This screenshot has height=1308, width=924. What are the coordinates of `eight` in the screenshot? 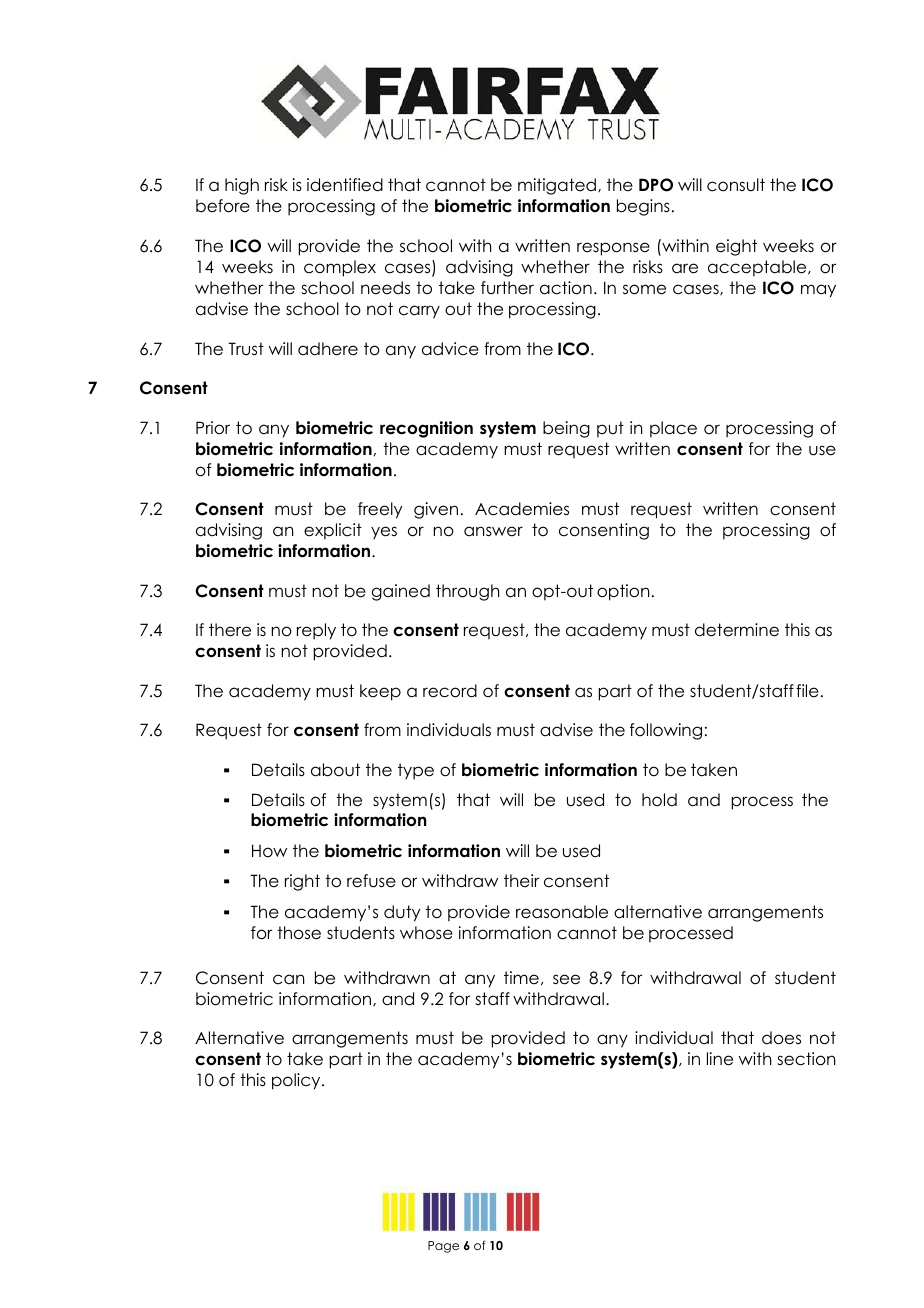 It's located at (736, 247).
